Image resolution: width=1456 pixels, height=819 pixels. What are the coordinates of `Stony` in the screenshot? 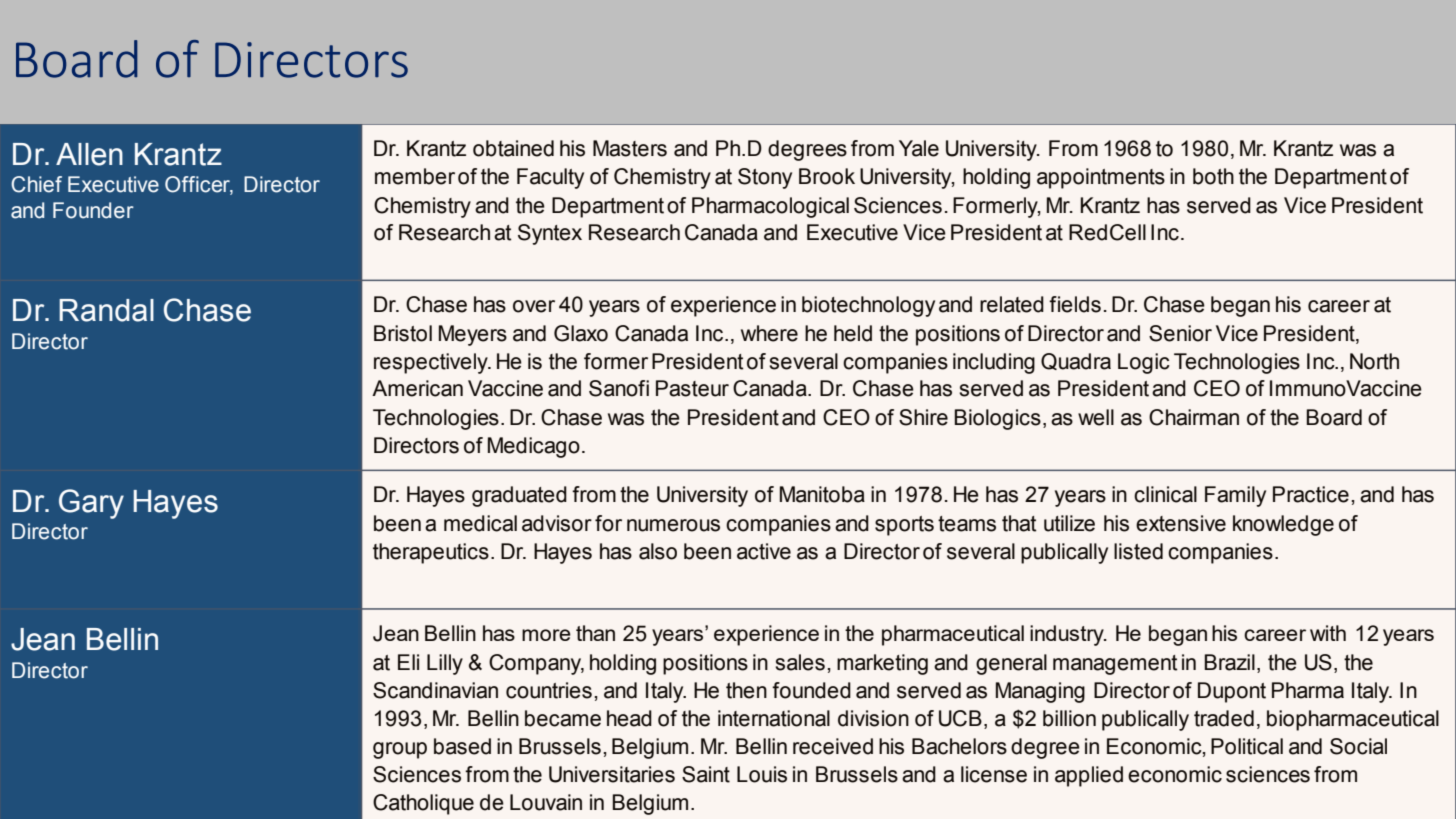 It's located at (765, 178).
